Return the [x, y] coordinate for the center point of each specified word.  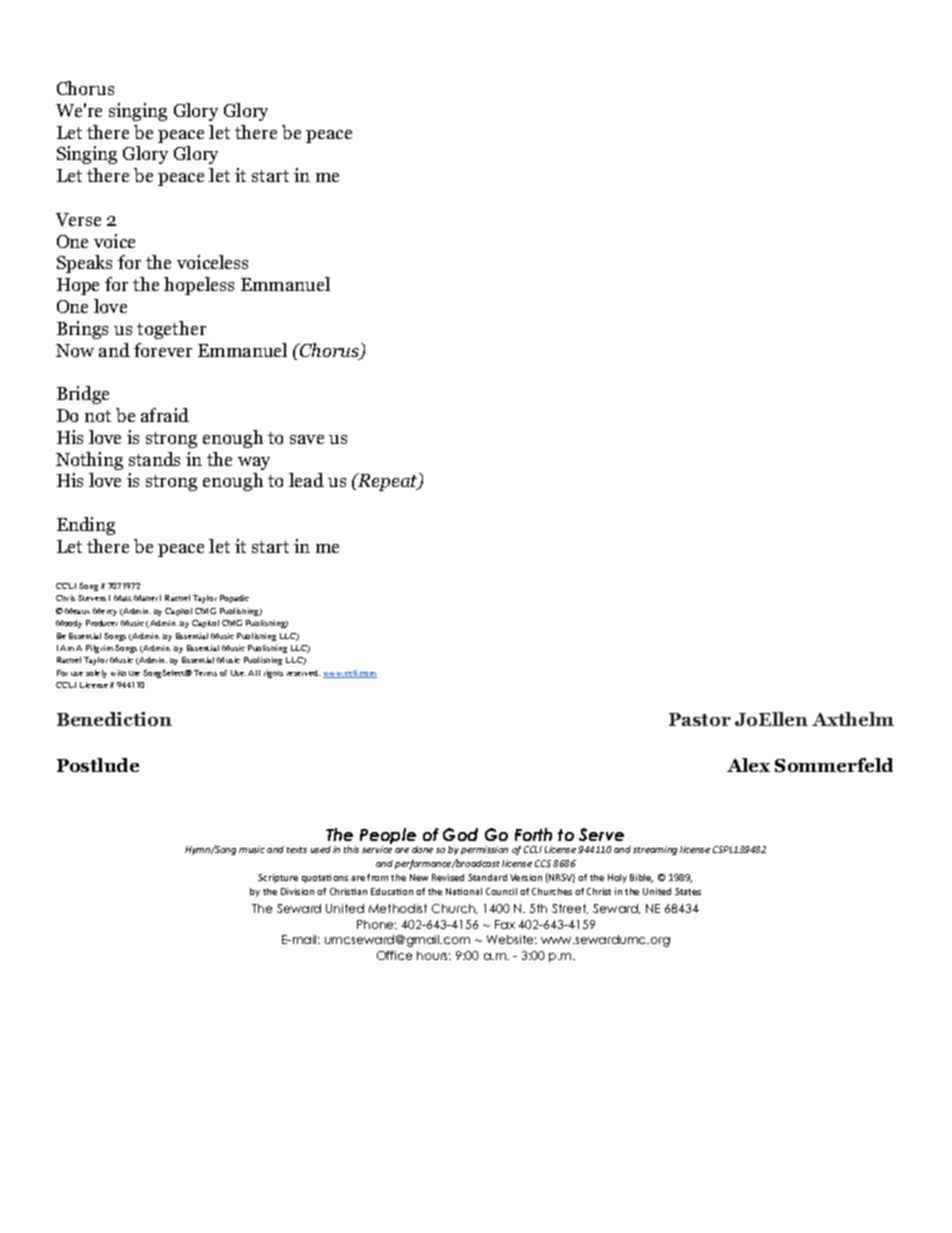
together [171, 330]
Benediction [114, 719]
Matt [123, 598]
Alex [748, 765]
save [307, 439]
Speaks [84, 264]
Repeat [388, 482]
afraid [165, 415]
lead [306, 480]
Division [297, 891]
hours [434, 955]
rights [273, 674]
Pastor [700, 719]
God [460, 834]
